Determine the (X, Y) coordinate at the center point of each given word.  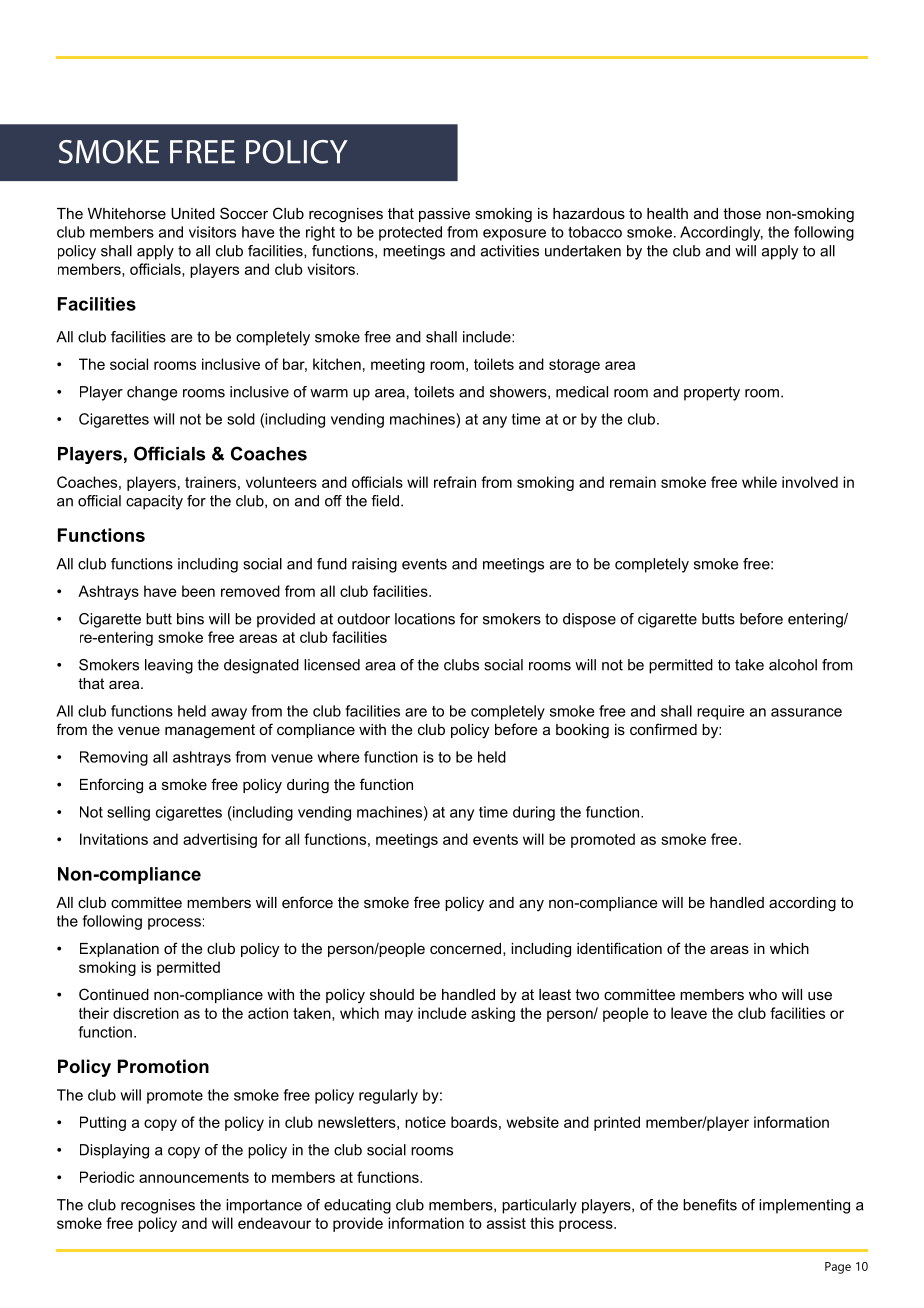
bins (190, 619)
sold (241, 419)
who (763, 994)
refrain (455, 482)
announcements (194, 1177)
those (742, 213)
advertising (220, 840)
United (193, 213)
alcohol (793, 665)
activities (510, 251)
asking (493, 1014)
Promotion (163, 1066)
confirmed (663, 729)
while (759, 482)
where (338, 757)
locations (425, 619)
